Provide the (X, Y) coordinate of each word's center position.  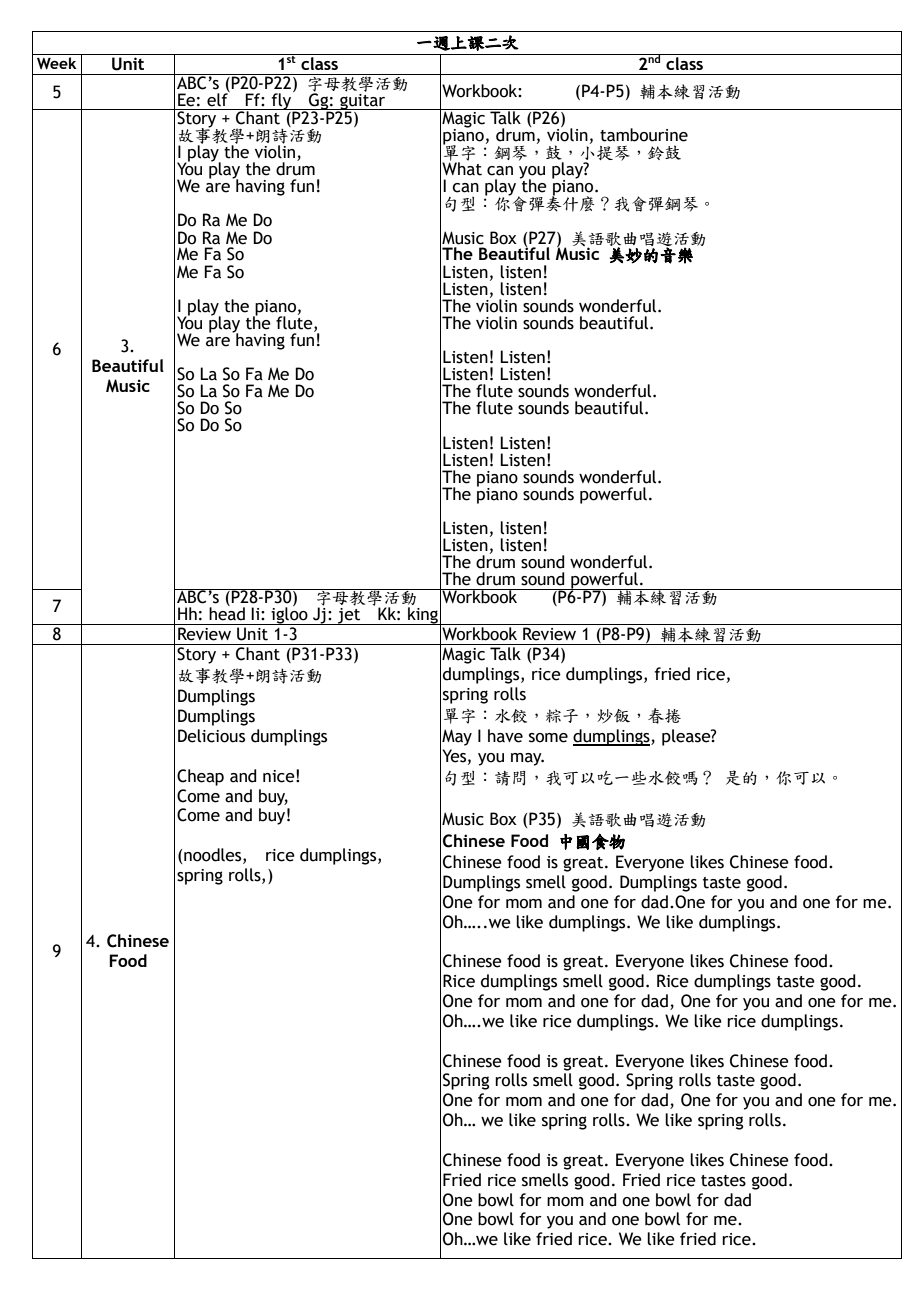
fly (282, 101)
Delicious (211, 736)
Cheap (200, 777)
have (505, 736)
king (423, 616)
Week (57, 63)
